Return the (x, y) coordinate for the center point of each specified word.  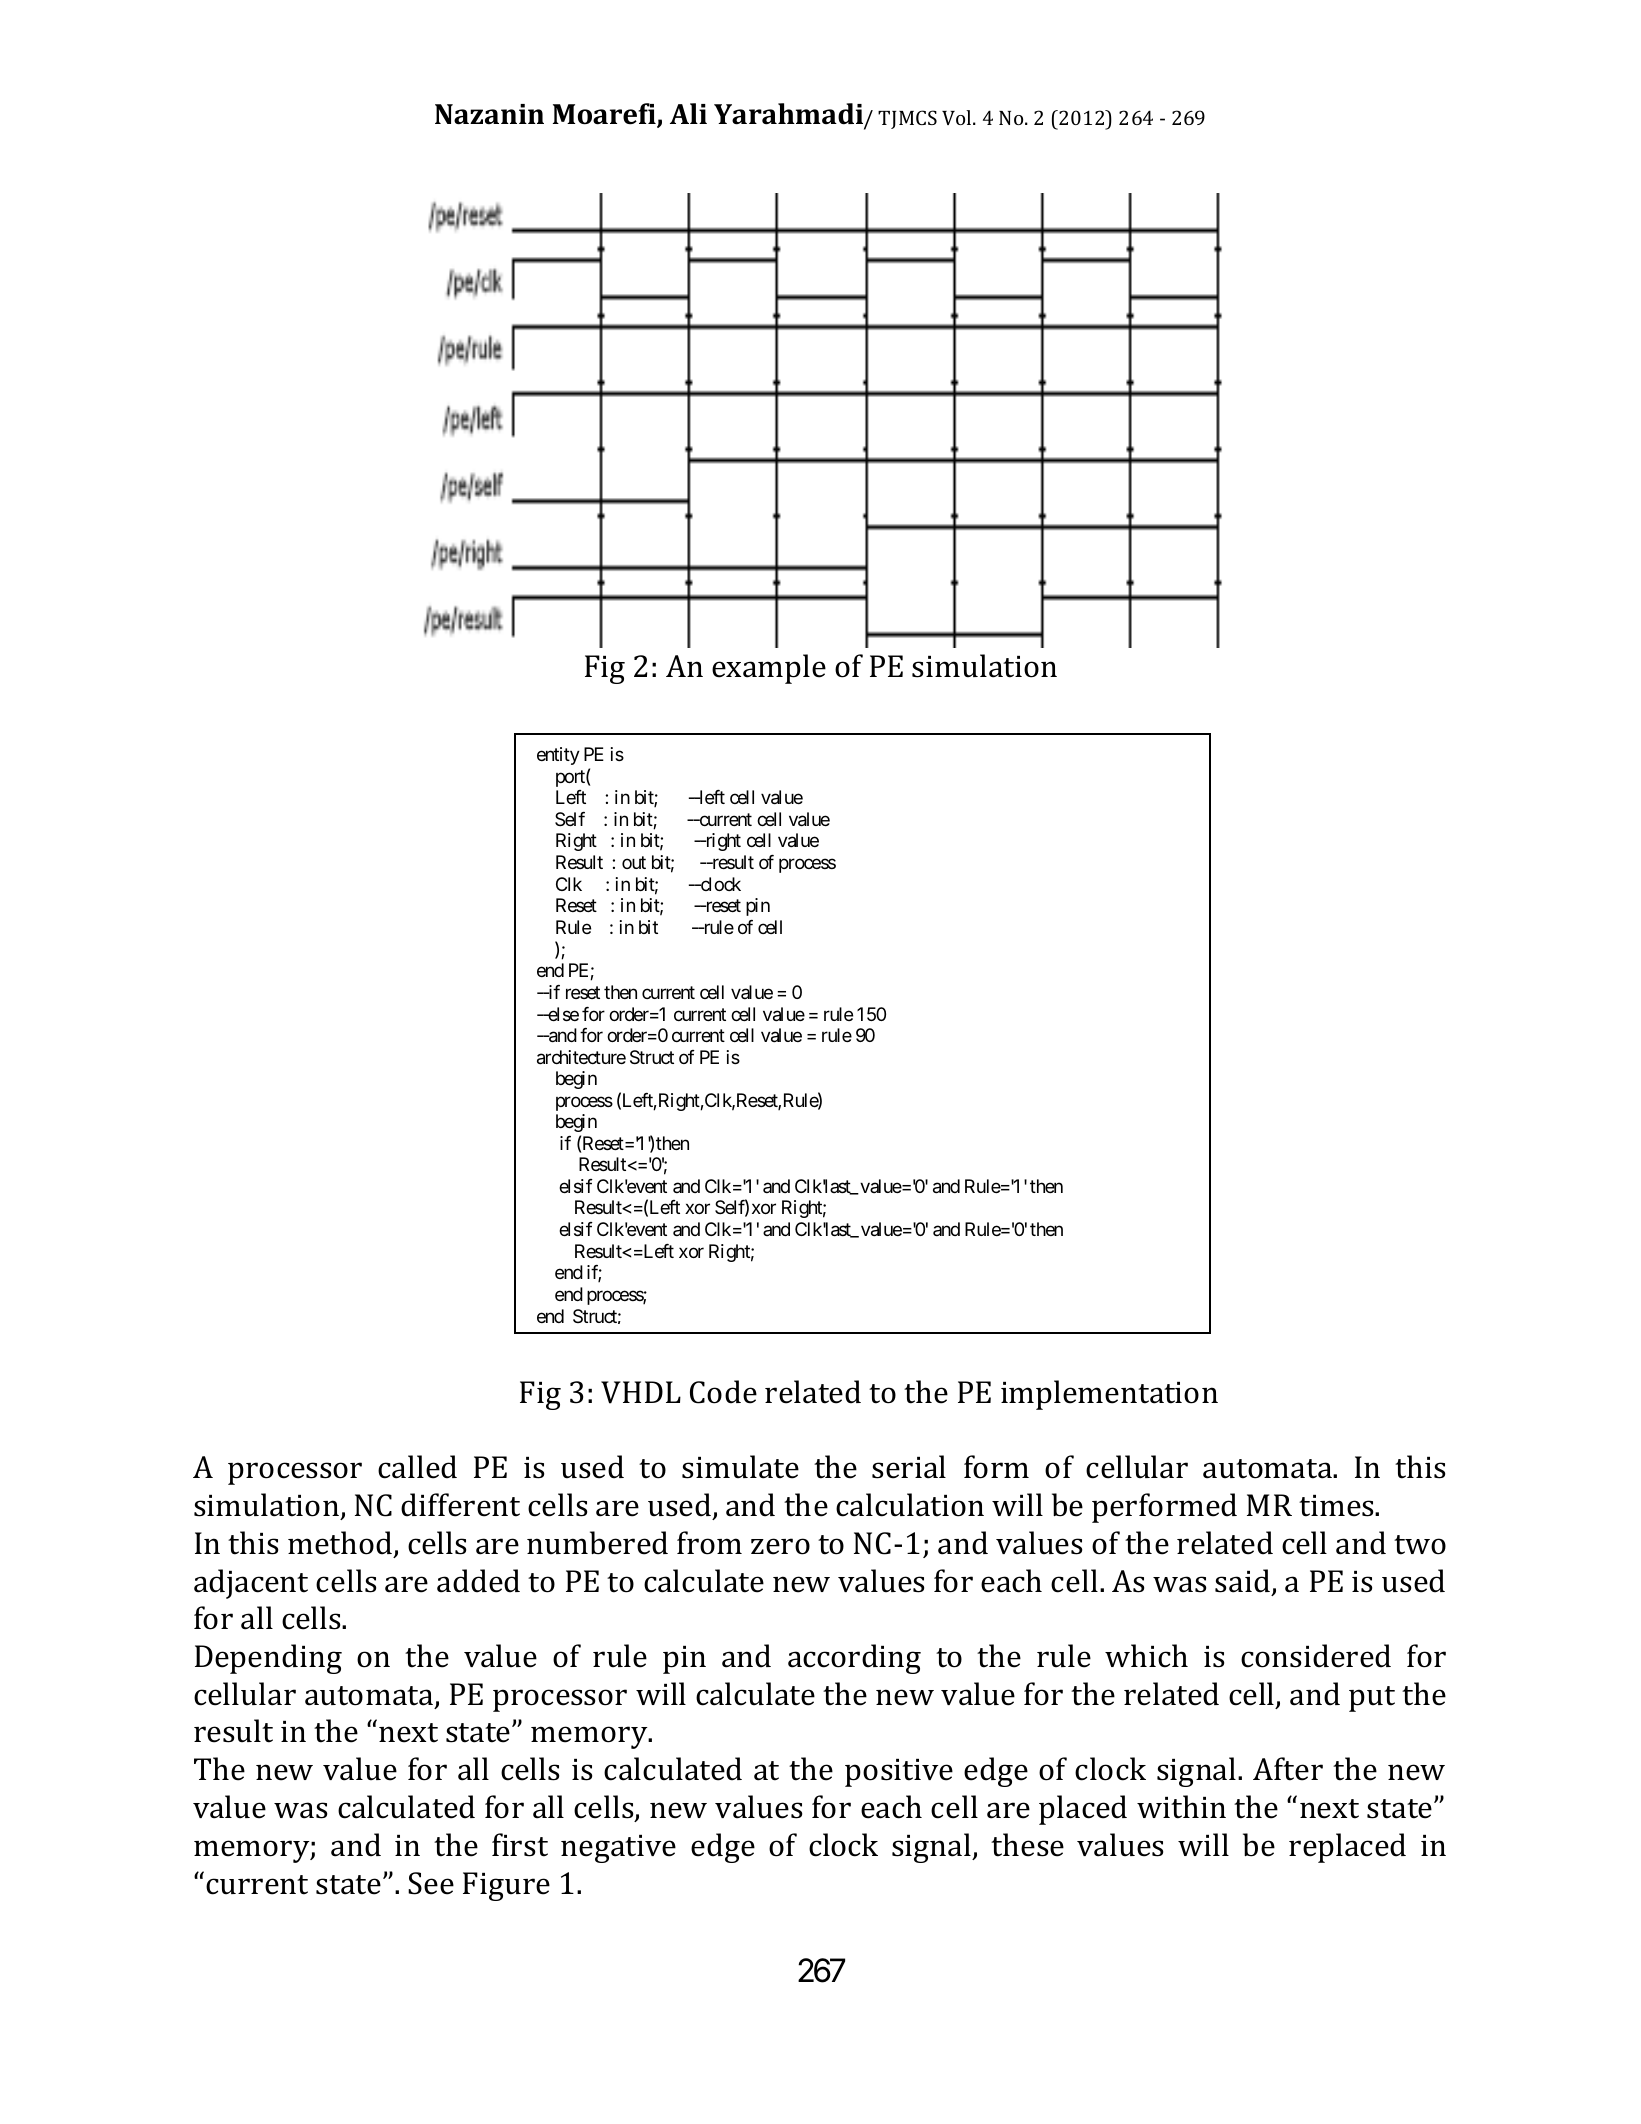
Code (723, 1392)
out (634, 863)
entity (558, 756)
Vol (958, 117)
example (769, 669)
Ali (688, 113)
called (417, 1467)
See (431, 1883)
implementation (1109, 1395)
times (1337, 1506)
